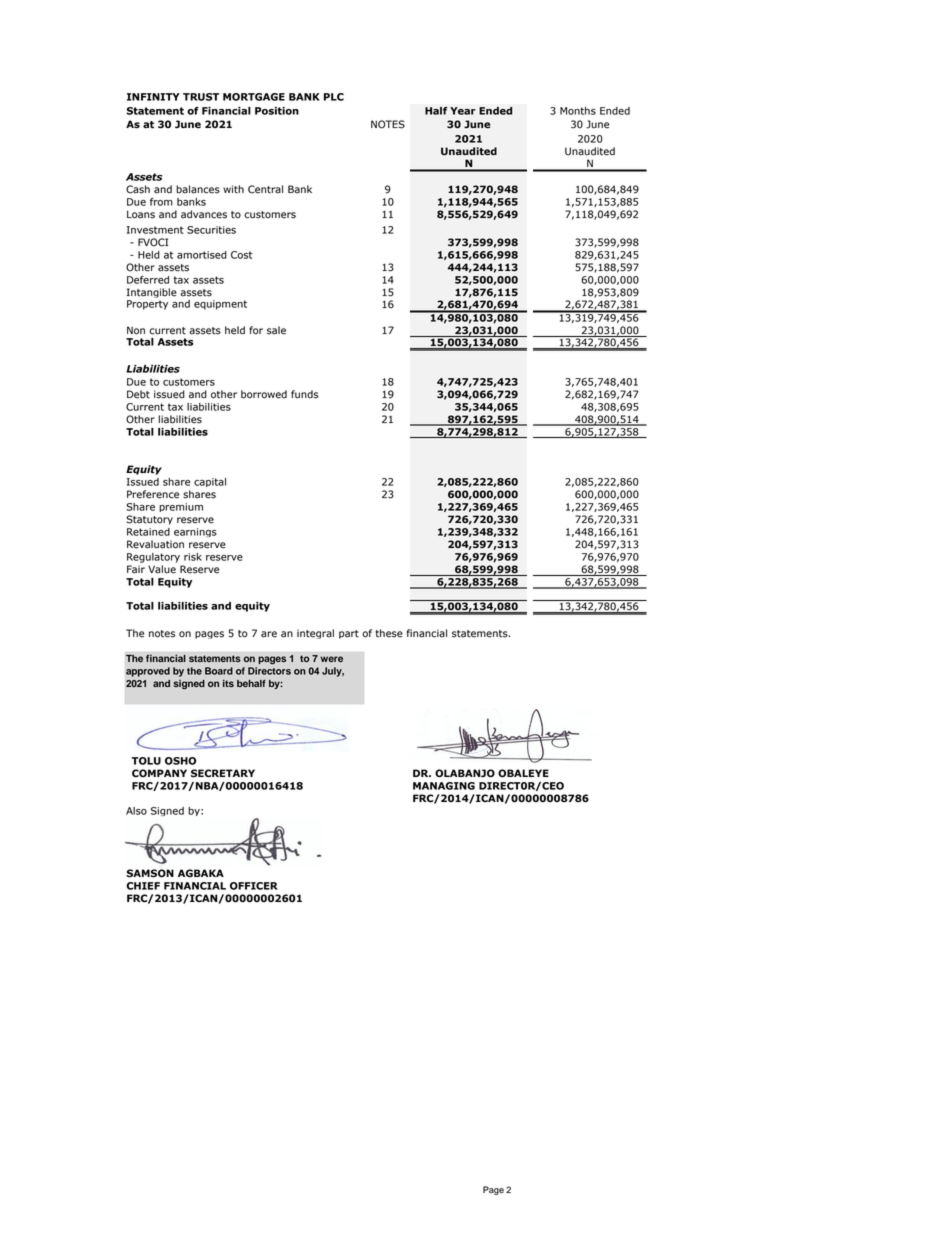 Image resolution: width=952 pixels, height=1233 pixels. I want to click on funds, so click(304, 394).
